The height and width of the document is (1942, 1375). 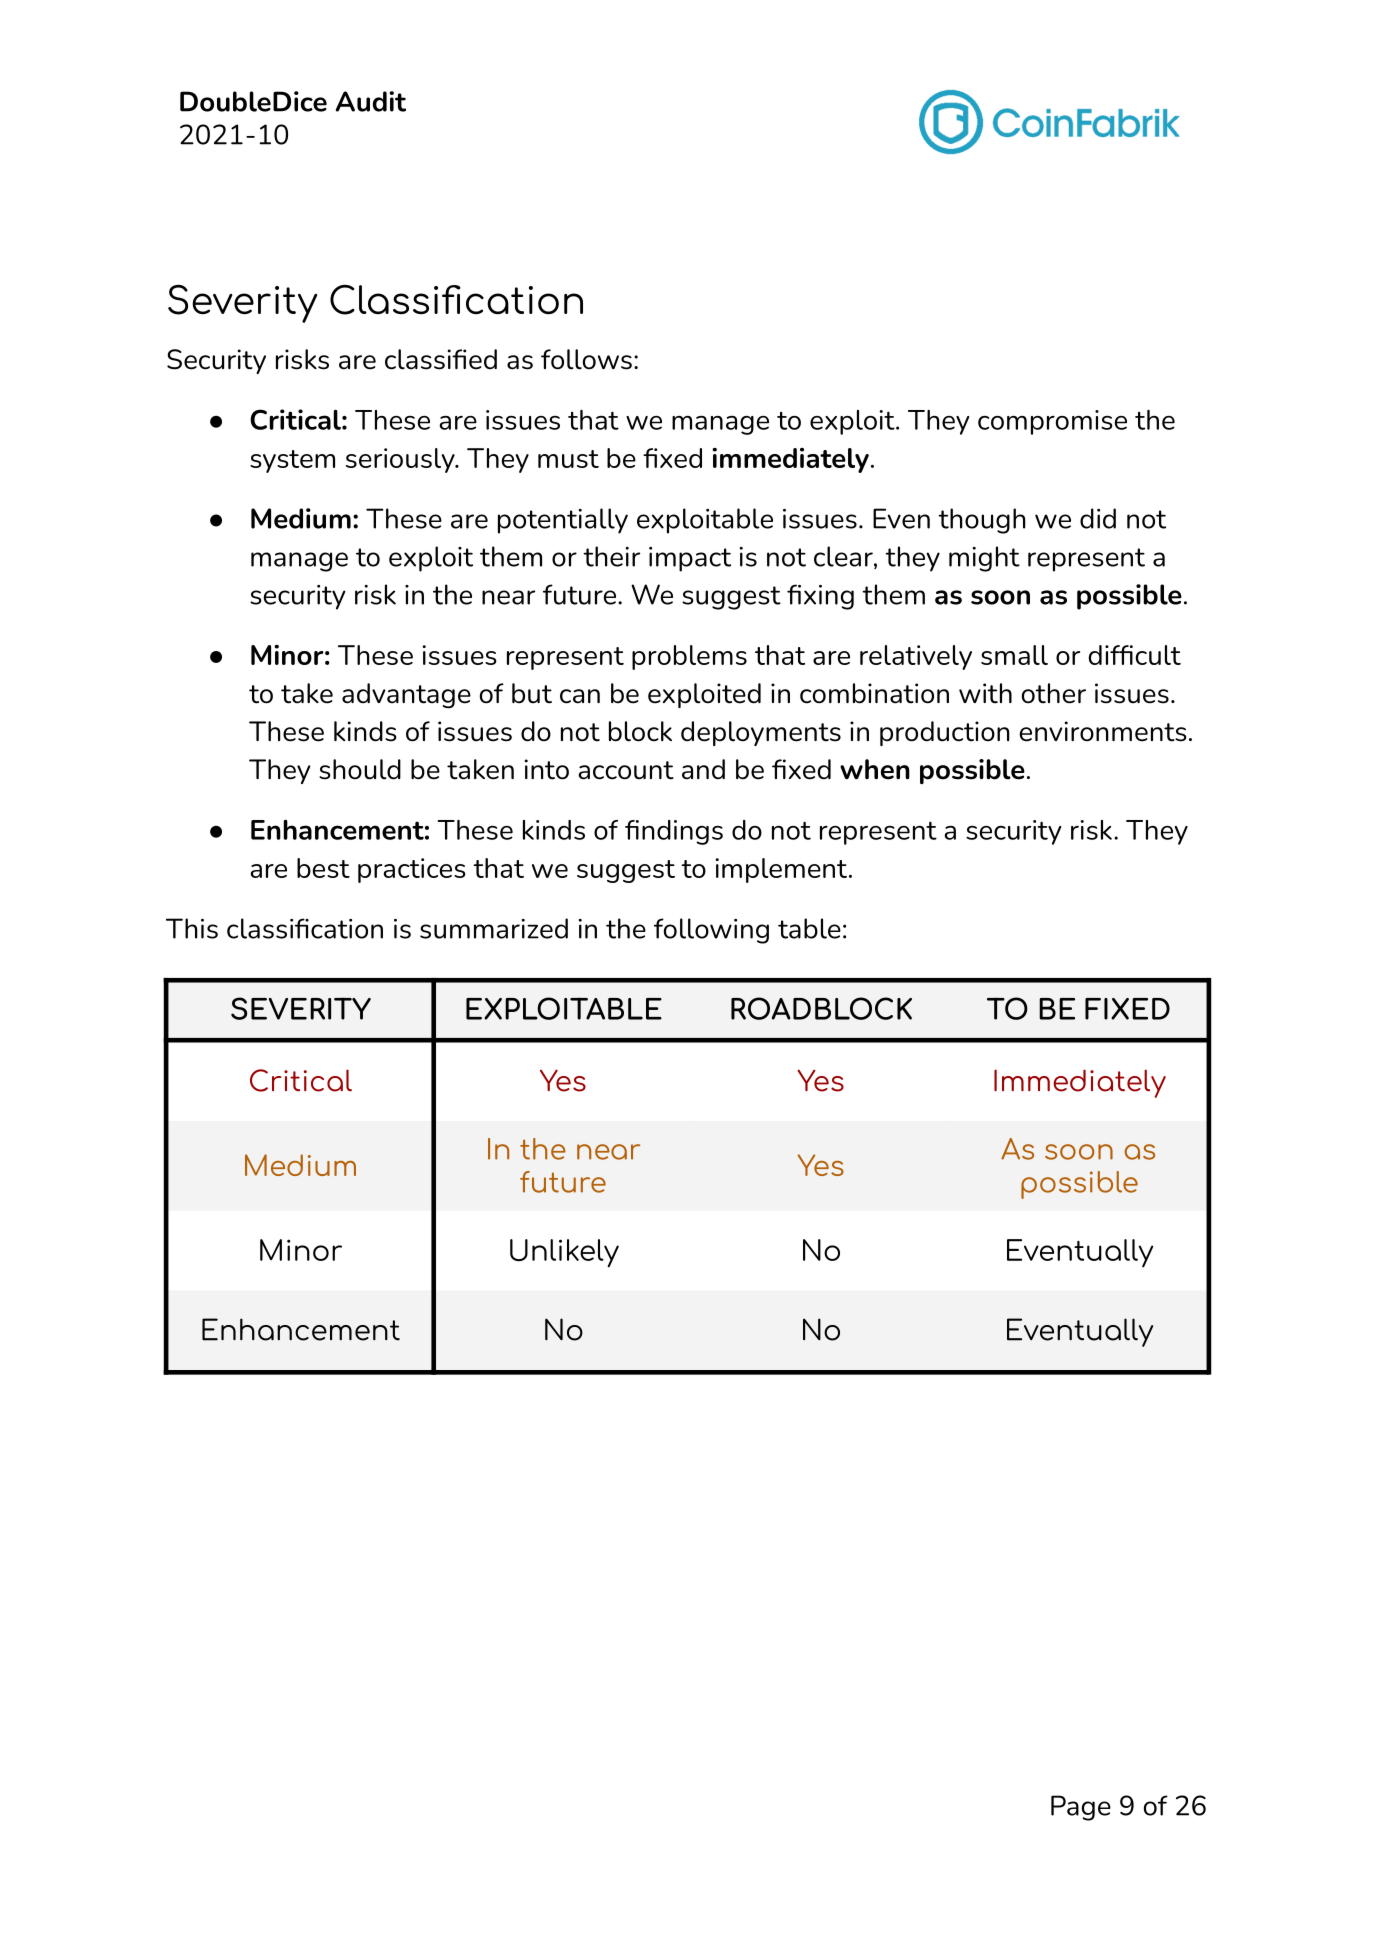 What do you see at coordinates (406, 696) in the document?
I see `advantage` at bounding box center [406, 696].
